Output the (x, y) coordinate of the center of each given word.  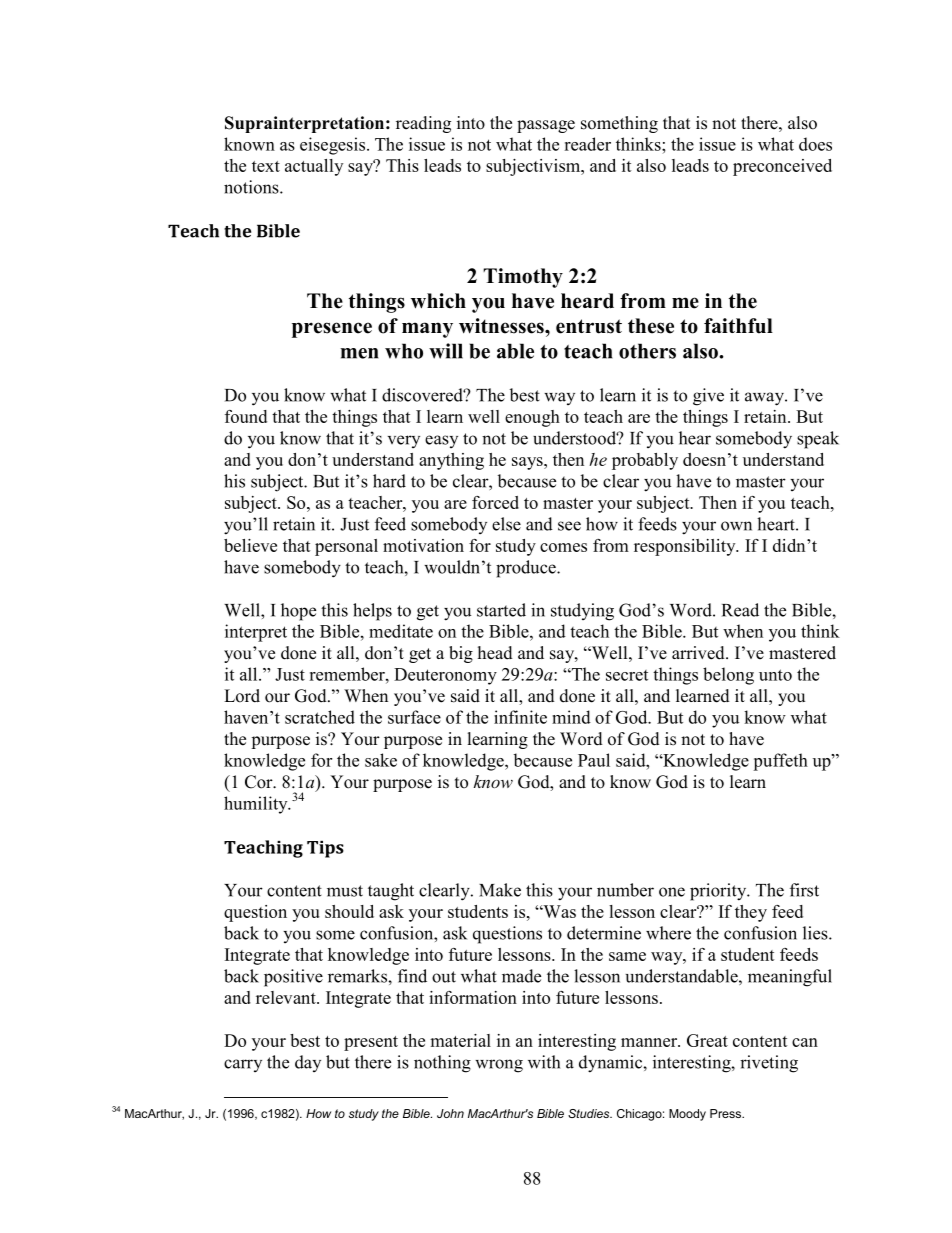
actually (314, 167)
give (708, 397)
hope (298, 612)
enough (532, 418)
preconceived (782, 167)
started (501, 610)
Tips (325, 849)
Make (500, 890)
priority (719, 892)
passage (546, 126)
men (359, 353)
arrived (699, 653)
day (308, 1063)
